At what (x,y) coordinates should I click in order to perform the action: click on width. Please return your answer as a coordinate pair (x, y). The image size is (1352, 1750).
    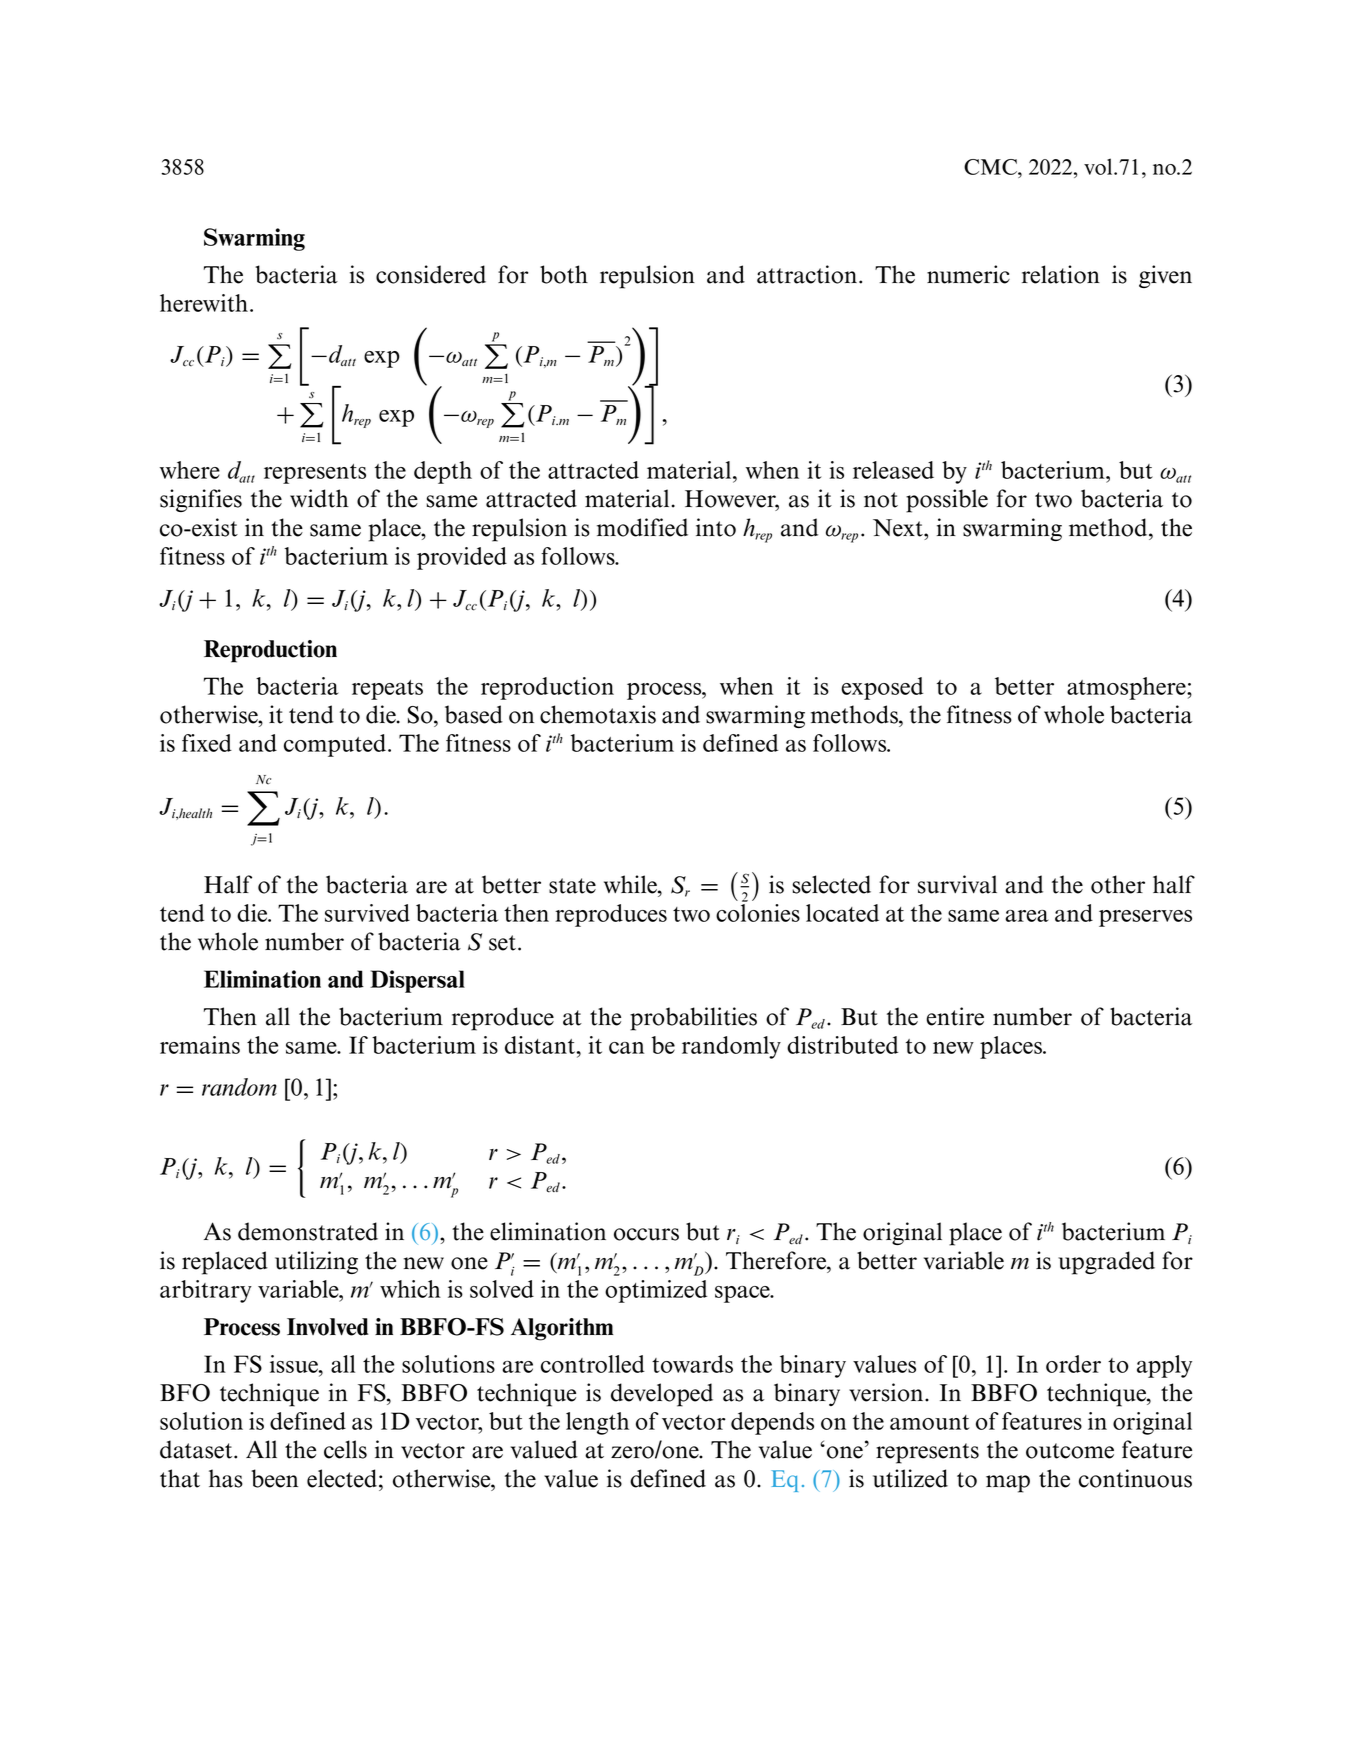
    Looking at the image, I should click on (319, 498).
